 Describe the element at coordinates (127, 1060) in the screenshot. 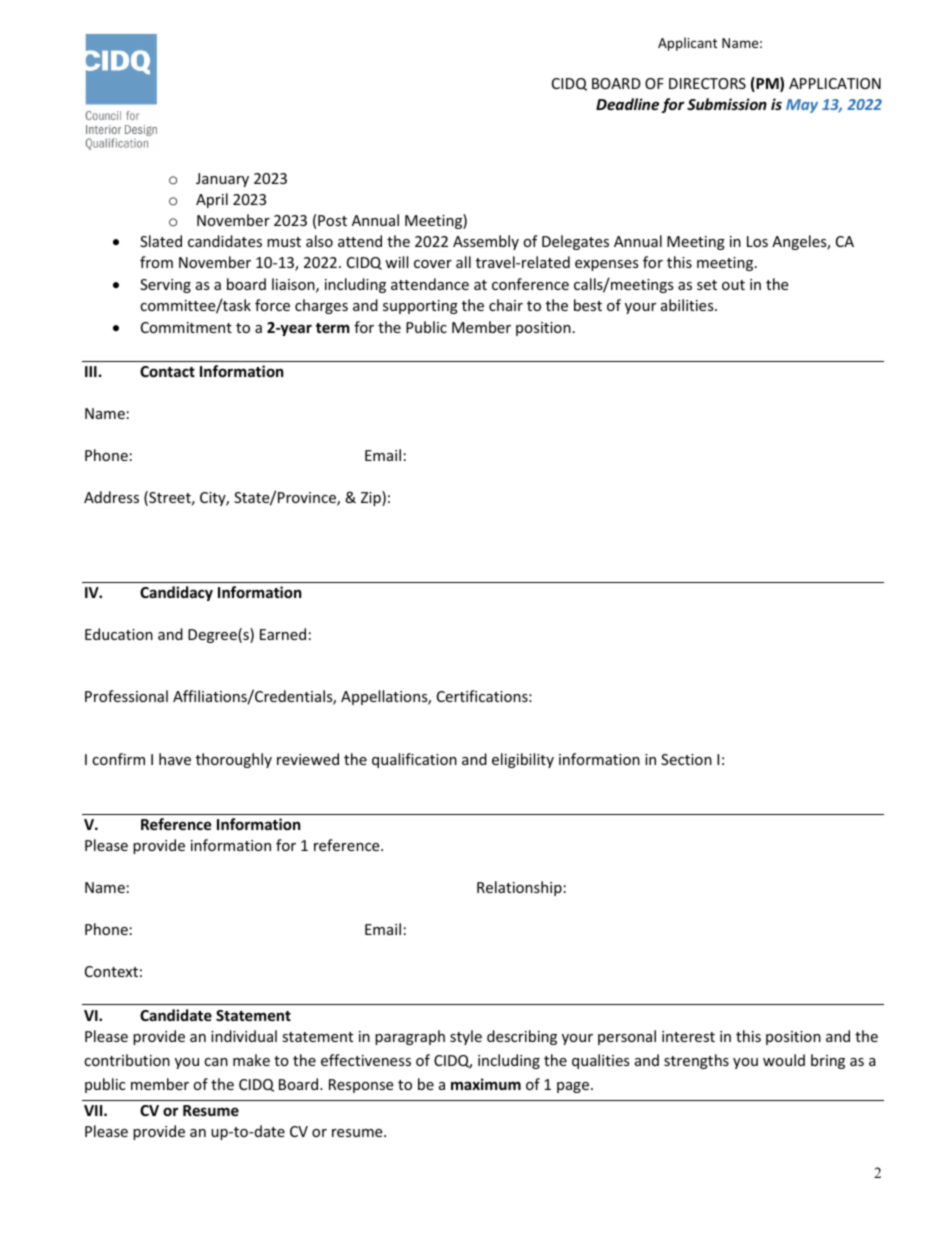

I see `contribution` at that location.
